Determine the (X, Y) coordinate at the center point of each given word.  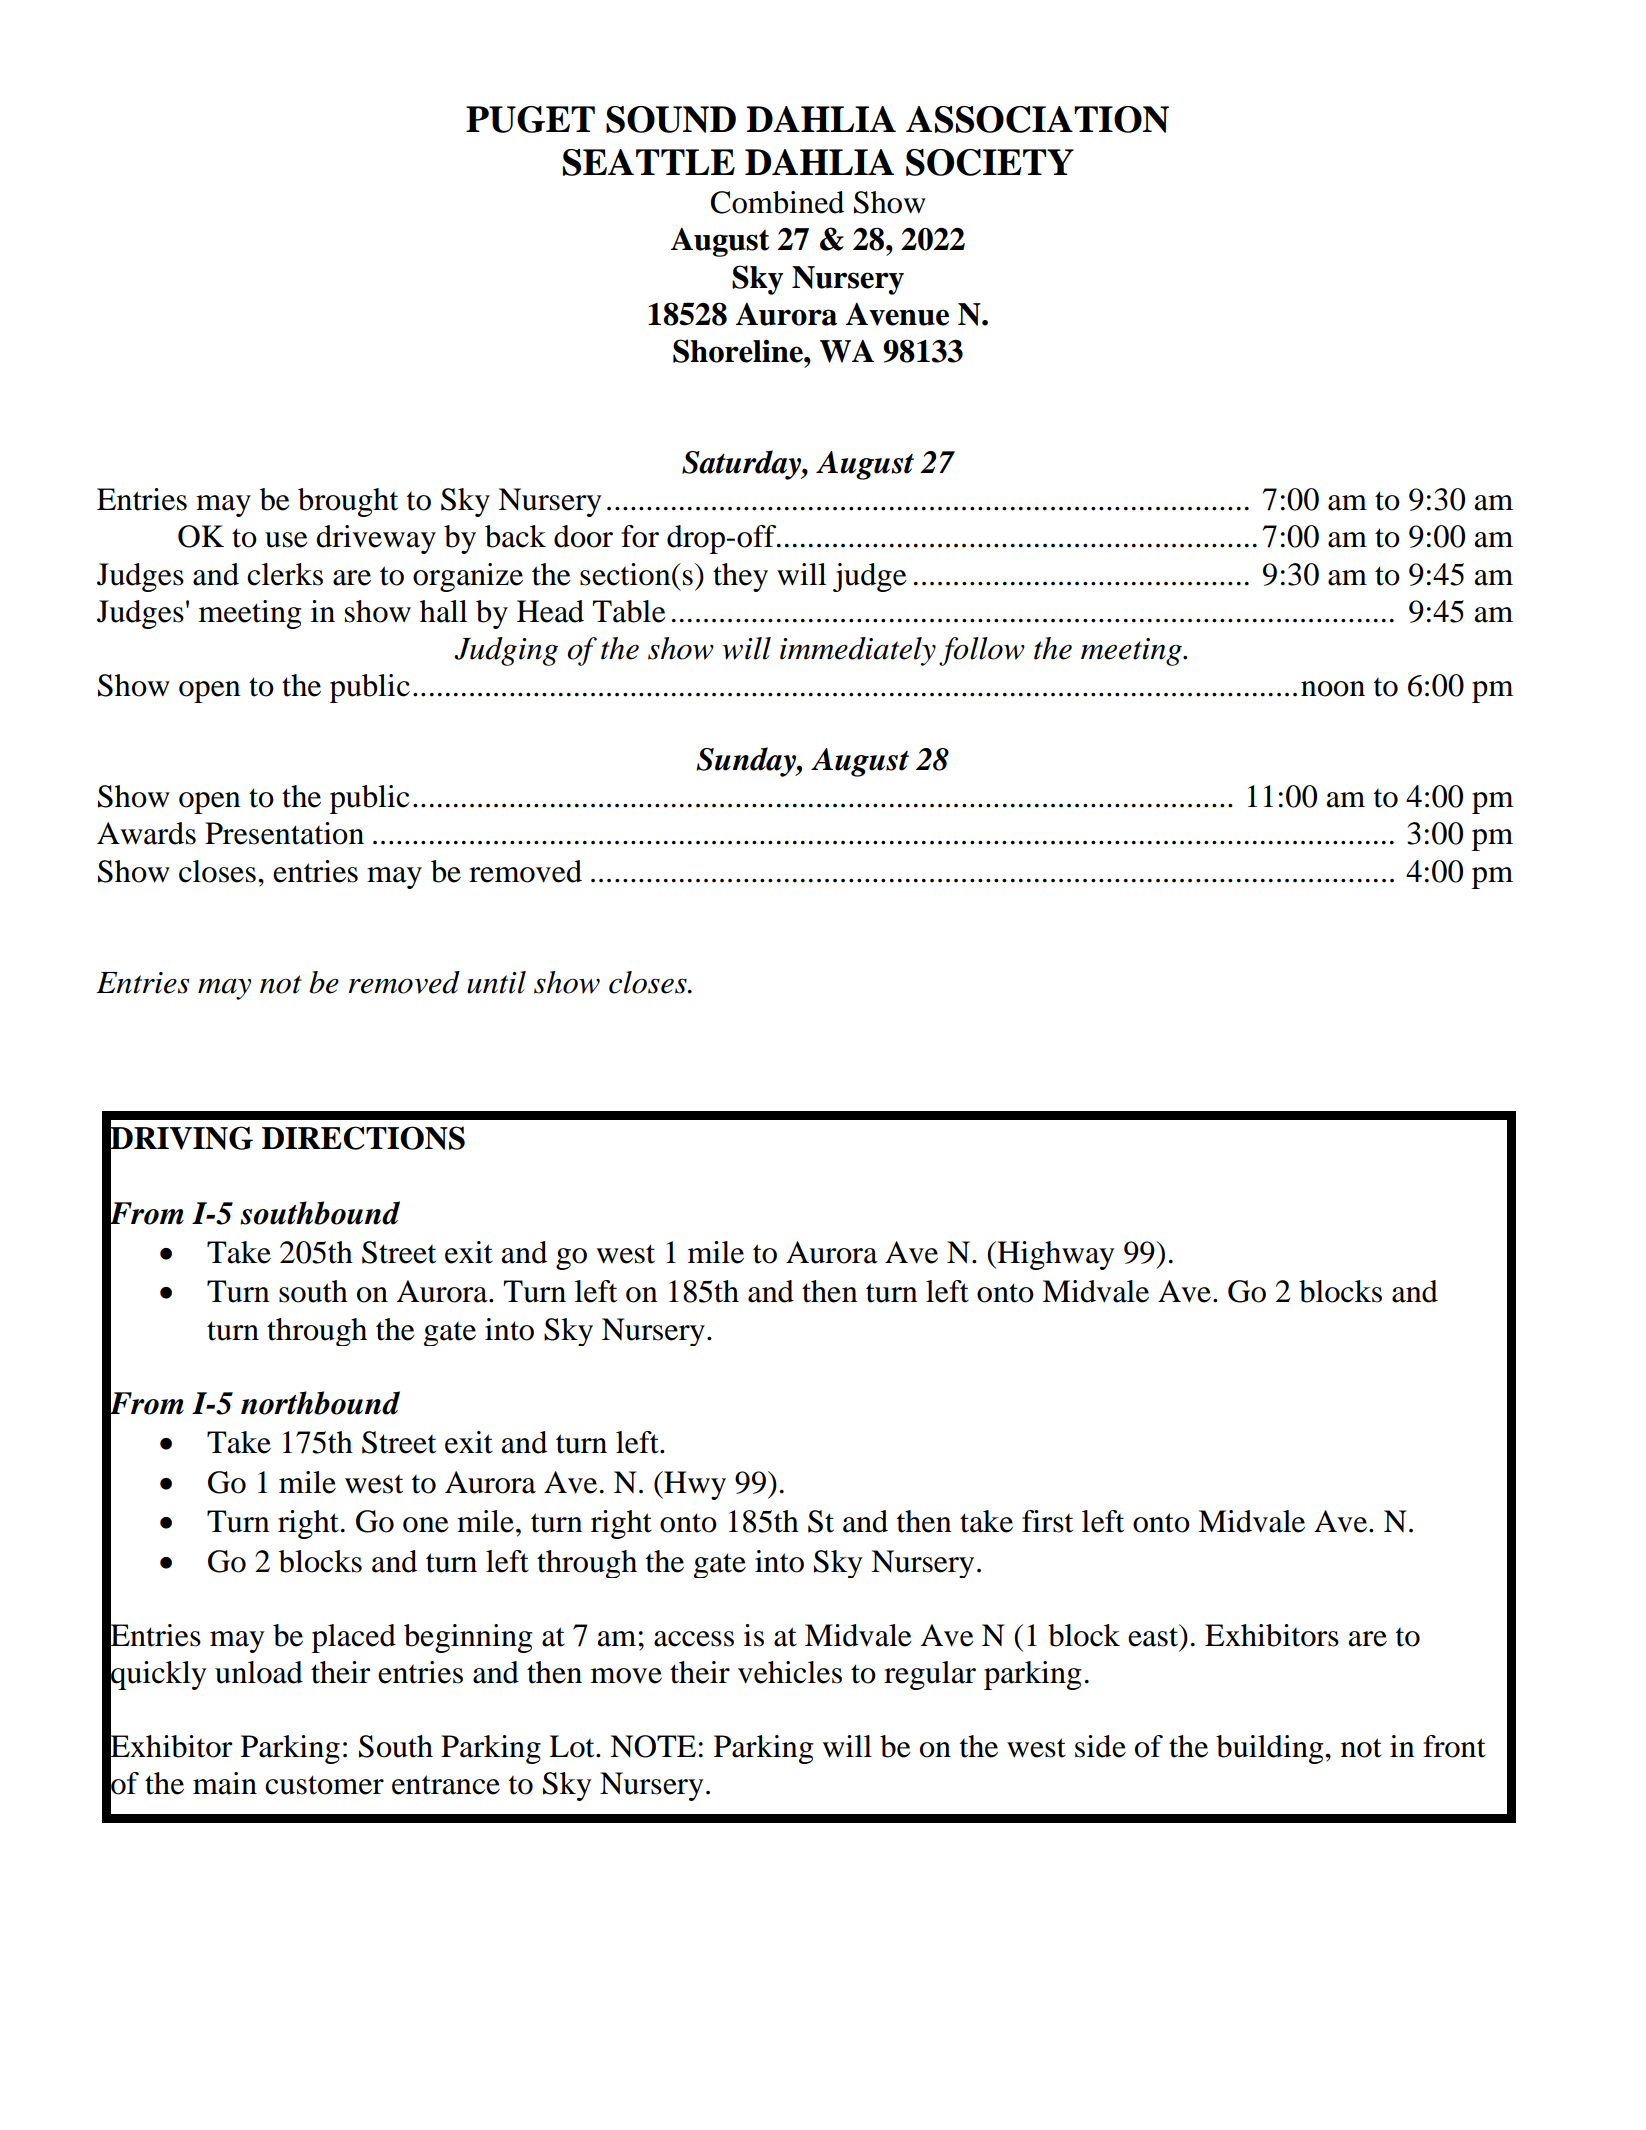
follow (982, 651)
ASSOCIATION (1037, 119)
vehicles (790, 1672)
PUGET (530, 119)
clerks (285, 574)
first (1047, 1521)
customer (324, 1785)
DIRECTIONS (363, 1138)
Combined (777, 202)
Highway (1055, 1255)
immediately (858, 651)
